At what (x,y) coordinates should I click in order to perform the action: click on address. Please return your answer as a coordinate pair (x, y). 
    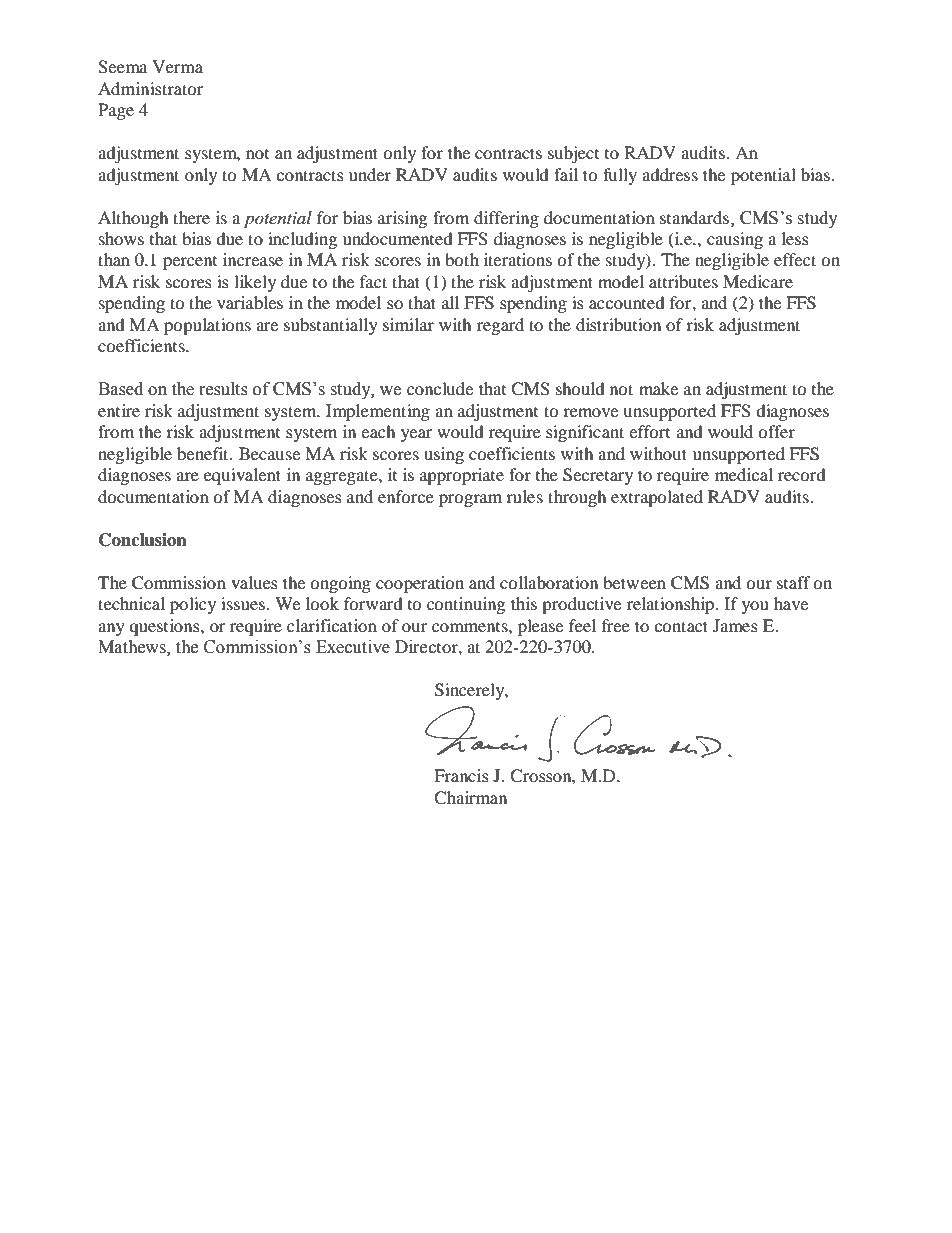
    Looking at the image, I should click on (670, 174).
